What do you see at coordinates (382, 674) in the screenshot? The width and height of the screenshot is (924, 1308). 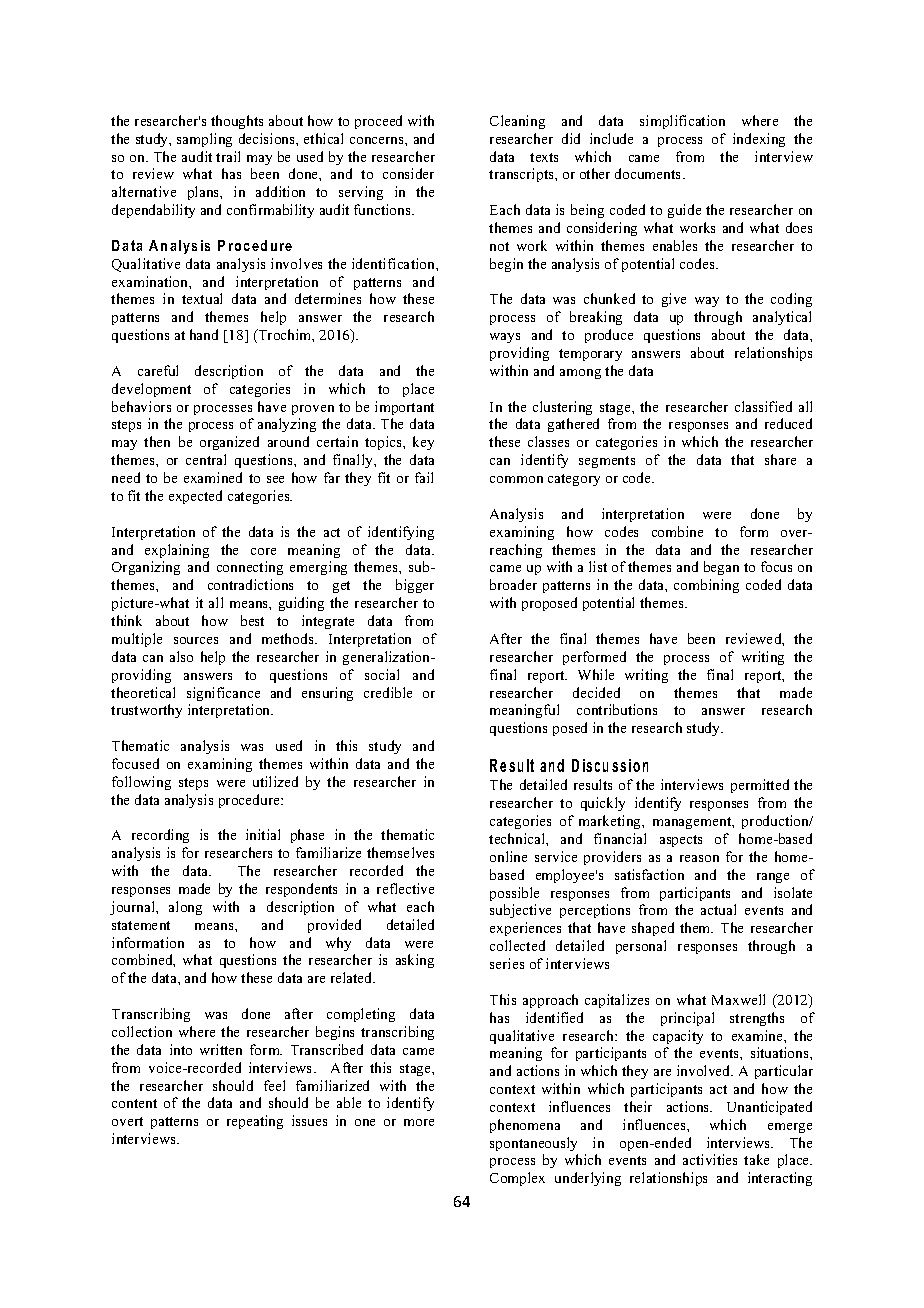 I see `social` at bounding box center [382, 674].
